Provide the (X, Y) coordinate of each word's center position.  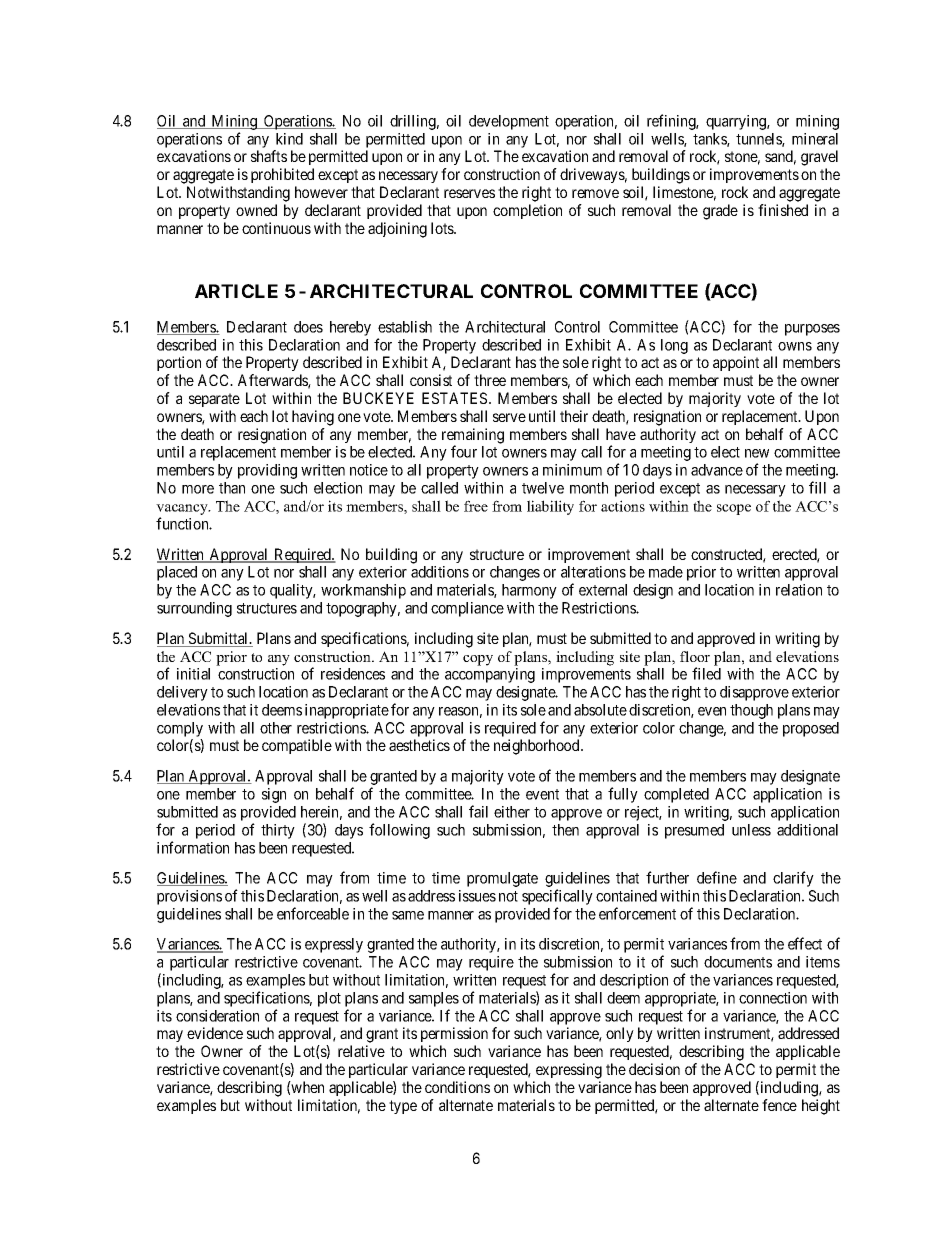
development (509, 122)
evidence (215, 1033)
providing (267, 471)
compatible (297, 746)
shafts (269, 156)
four (464, 451)
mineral (815, 139)
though (751, 711)
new (757, 453)
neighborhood (538, 747)
